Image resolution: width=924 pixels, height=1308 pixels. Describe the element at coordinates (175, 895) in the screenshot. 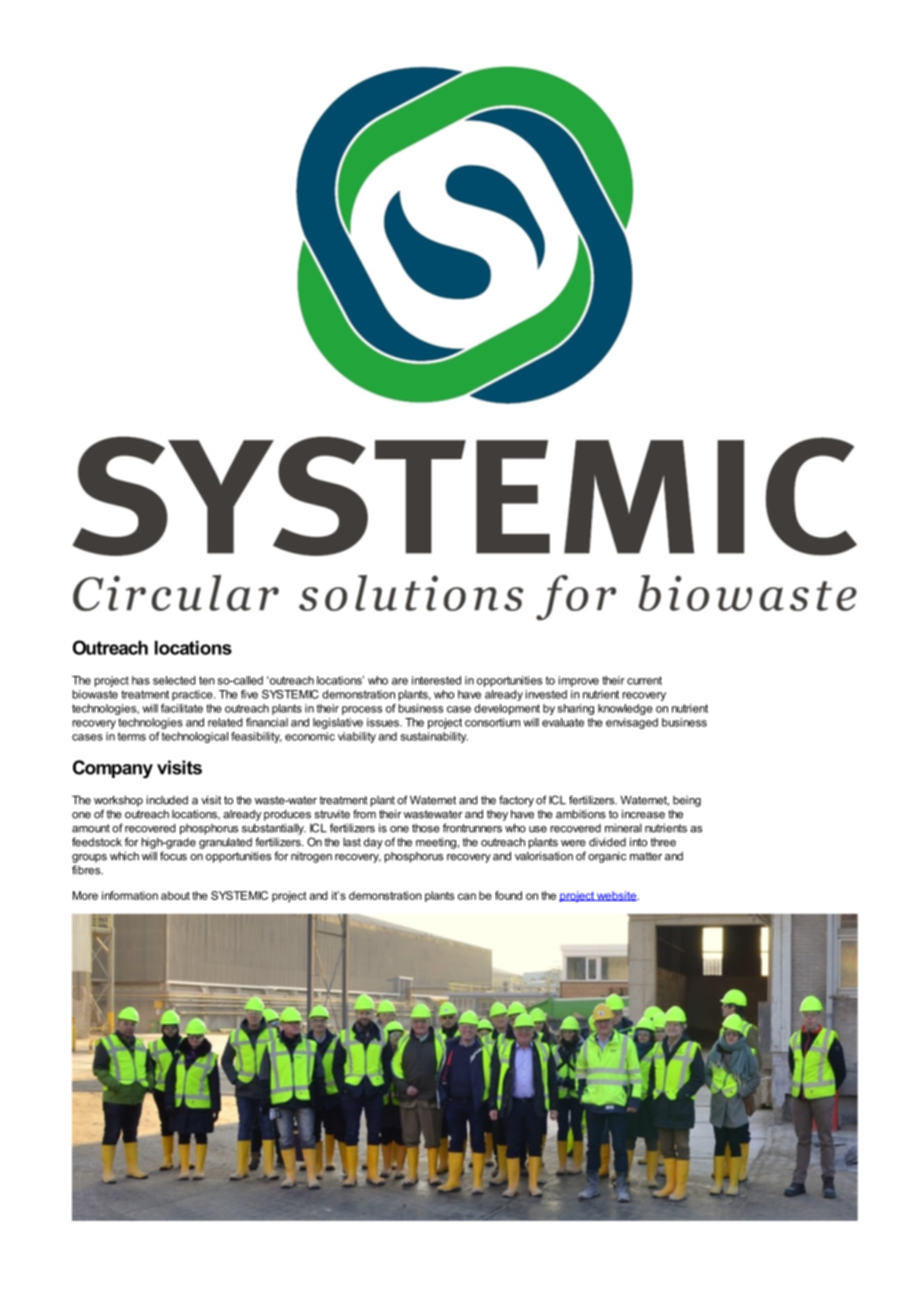

I see `about` at that location.
